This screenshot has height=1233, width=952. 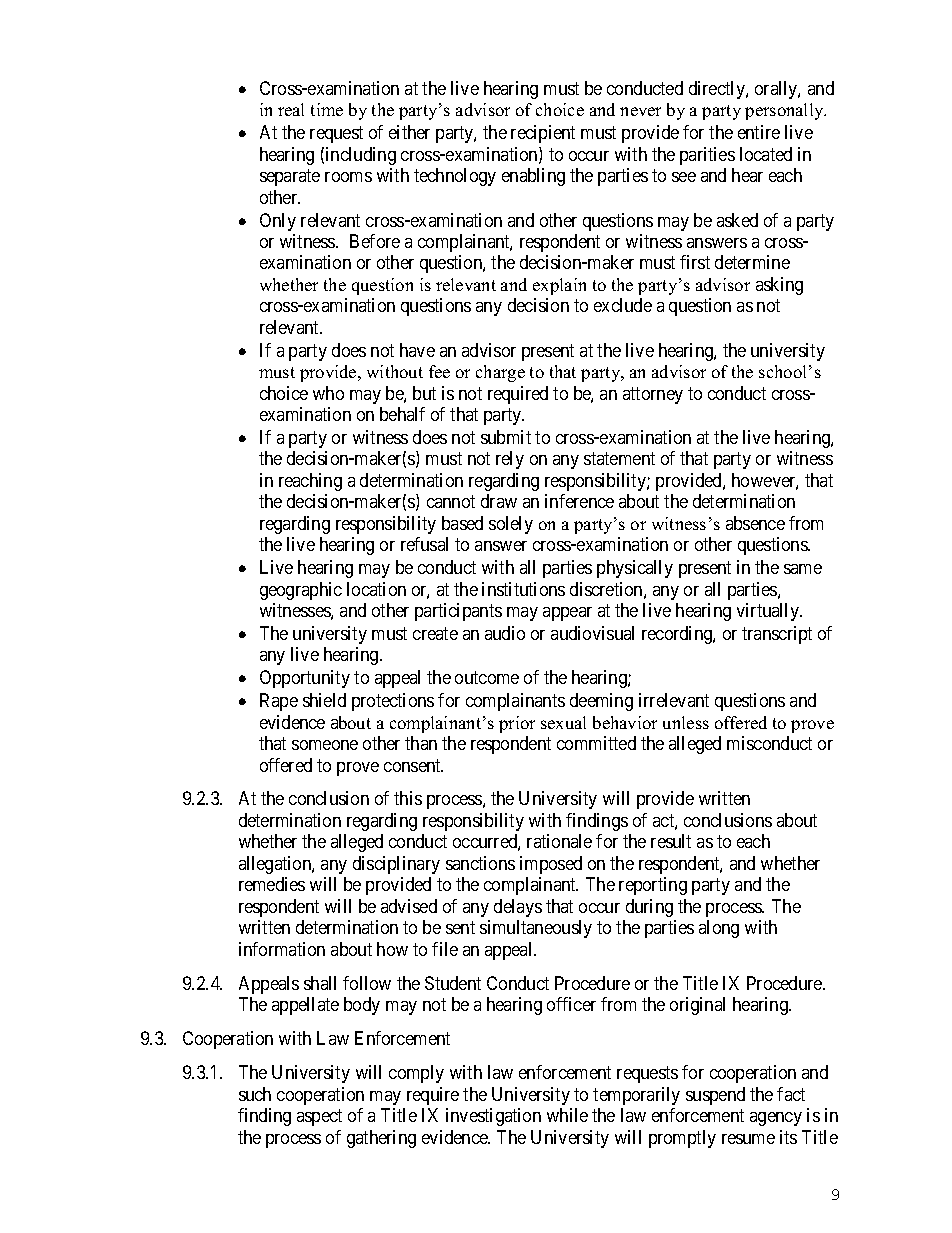 I want to click on recipient, so click(x=543, y=134).
